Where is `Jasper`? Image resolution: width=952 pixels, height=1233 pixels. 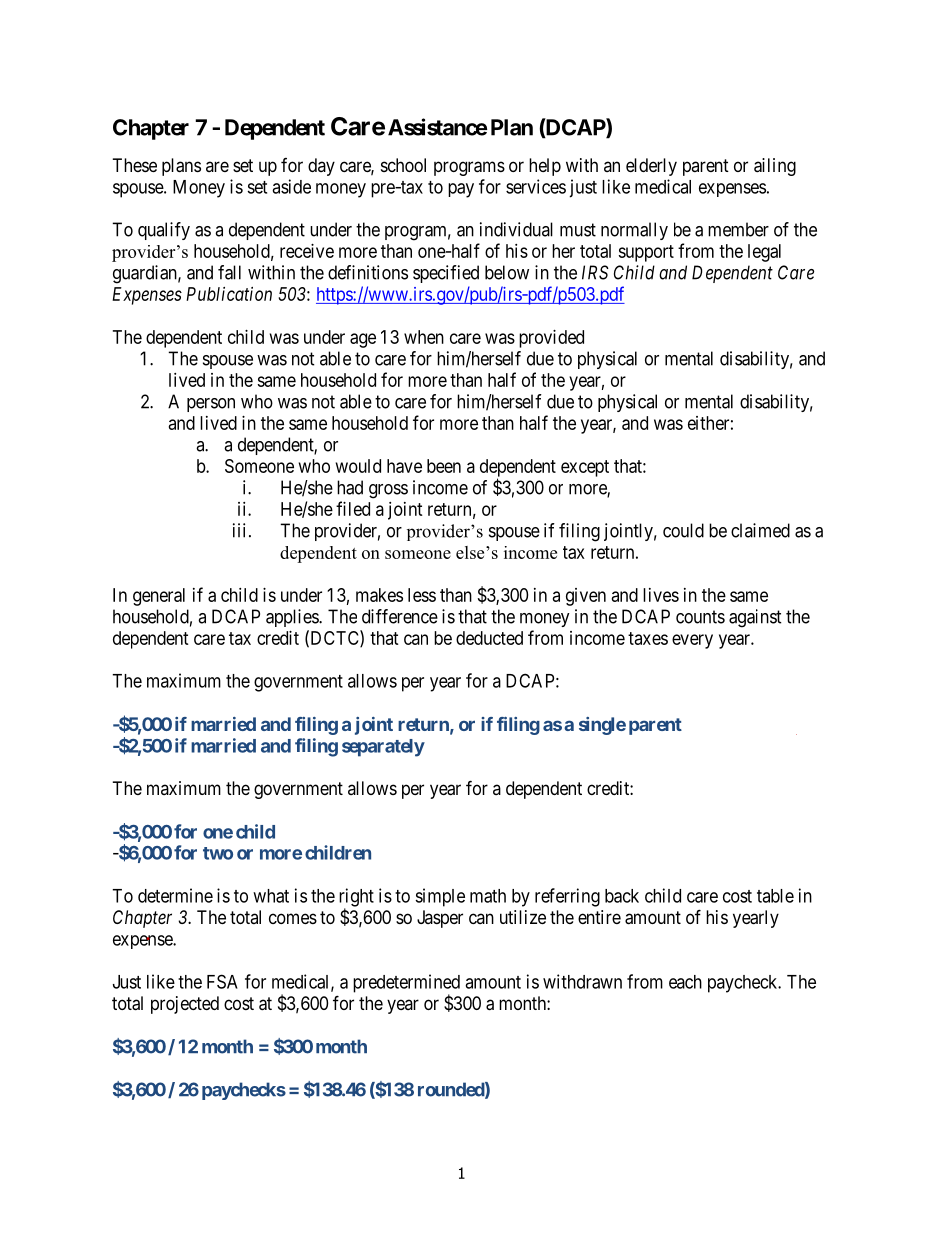 Jasper is located at coordinates (440, 919).
